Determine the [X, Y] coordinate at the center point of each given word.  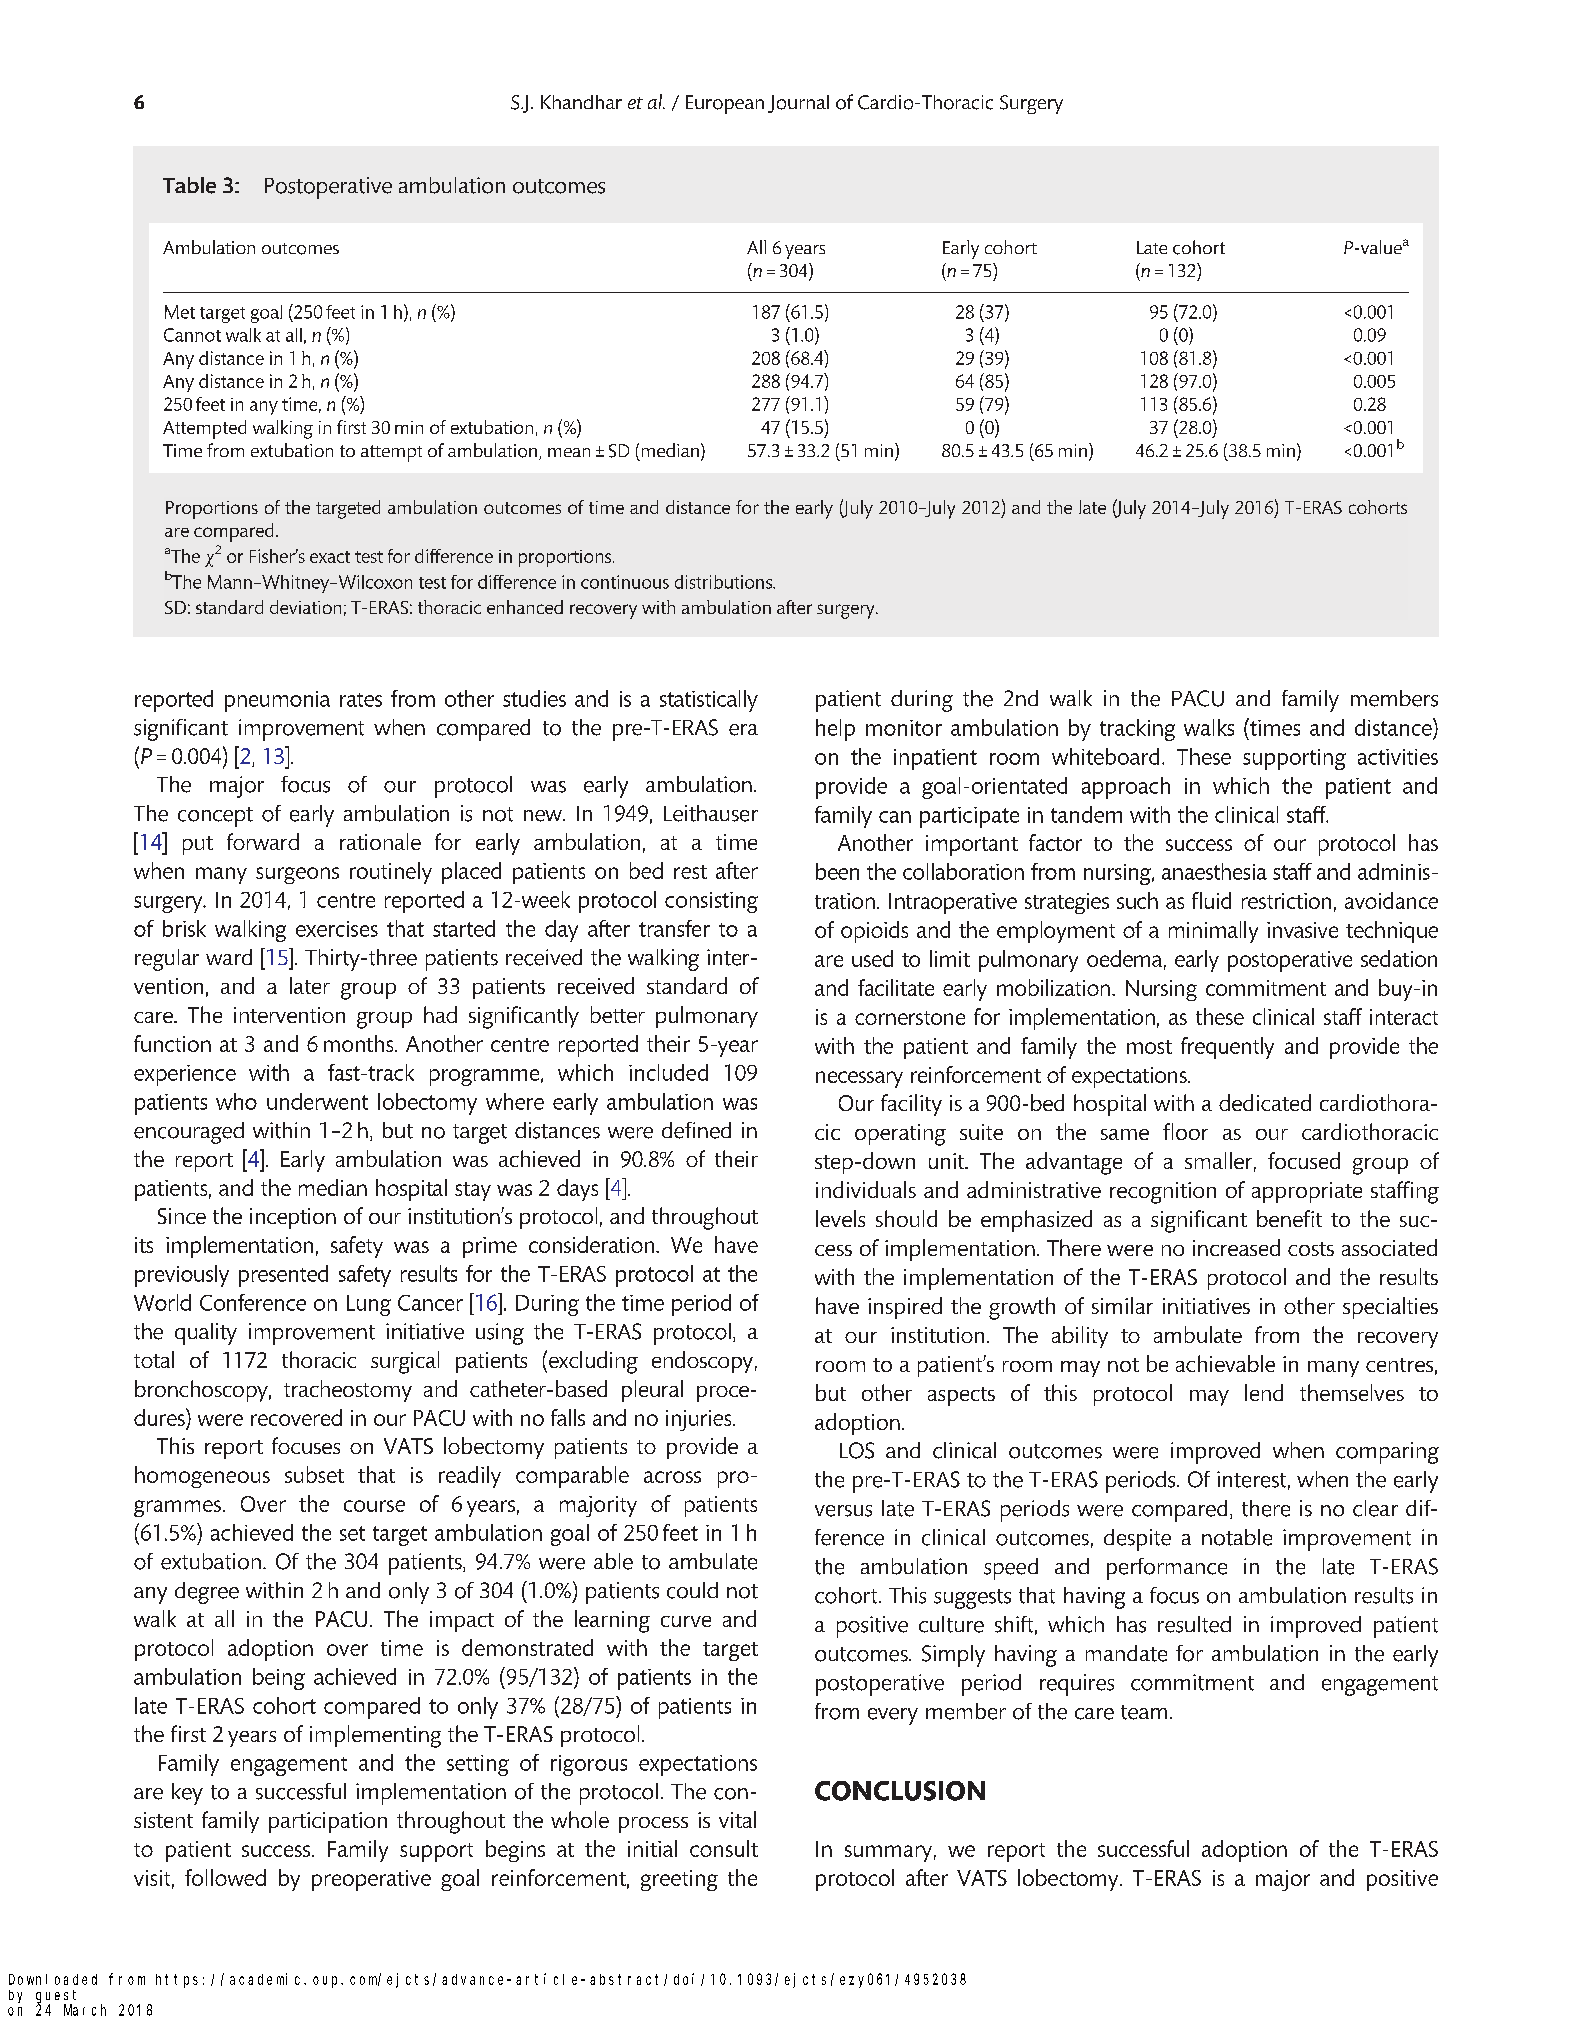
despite [1137, 1540]
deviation [305, 607]
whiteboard [1105, 756]
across [672, 1477]
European [725, 104]
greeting [679, 1880]
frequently [1227, 1048]
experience [185, 1075]
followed [225, 1877]
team [1144, 1712]
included [668, 1072]
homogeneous [202, 1477]
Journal [798, 104]
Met [180, 312]
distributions [724, 582]
